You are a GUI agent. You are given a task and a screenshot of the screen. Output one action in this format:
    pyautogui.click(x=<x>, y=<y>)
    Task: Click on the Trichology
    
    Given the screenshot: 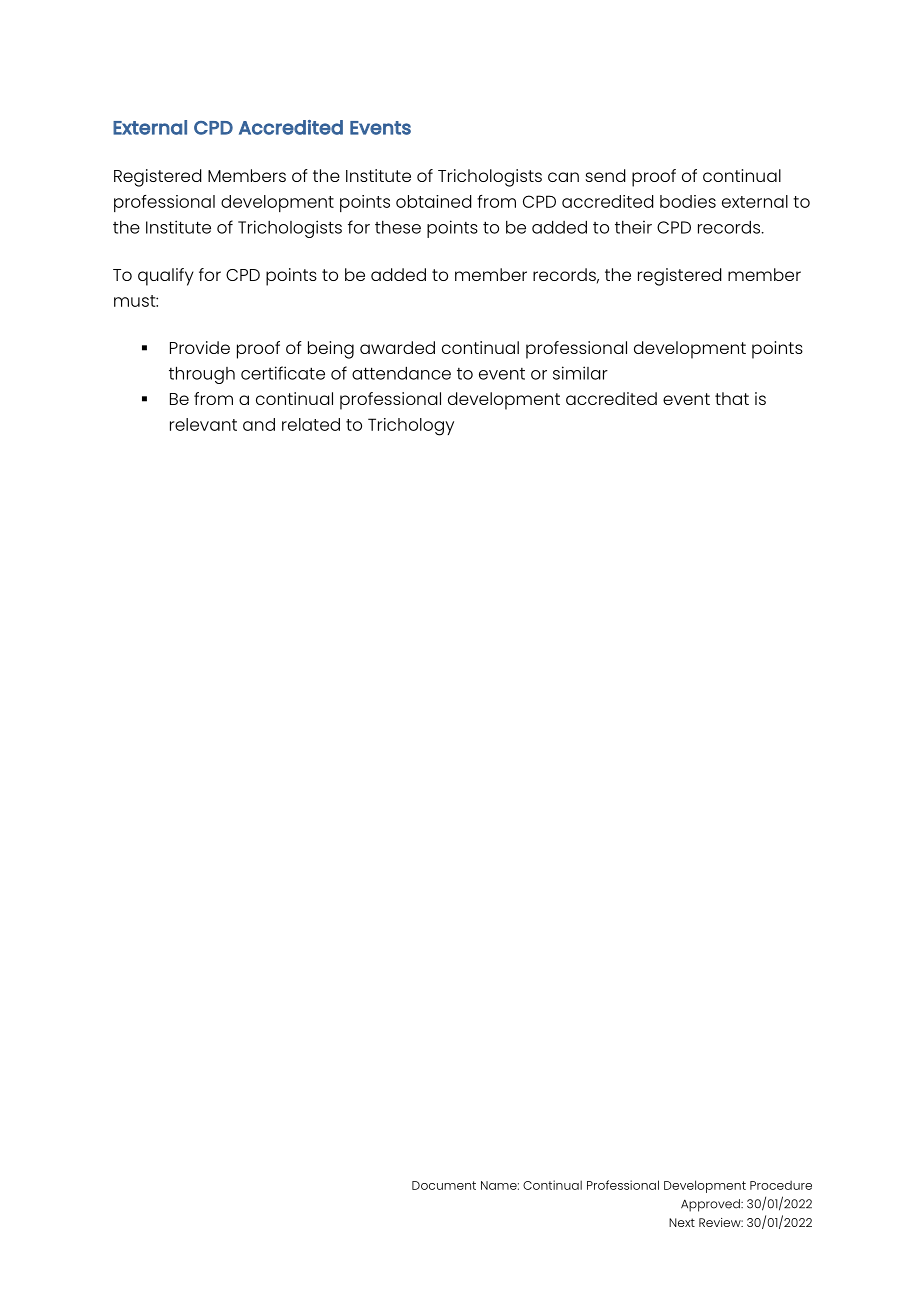 What is the action you would take?
    pyautogui.click(x=411, y=427)
